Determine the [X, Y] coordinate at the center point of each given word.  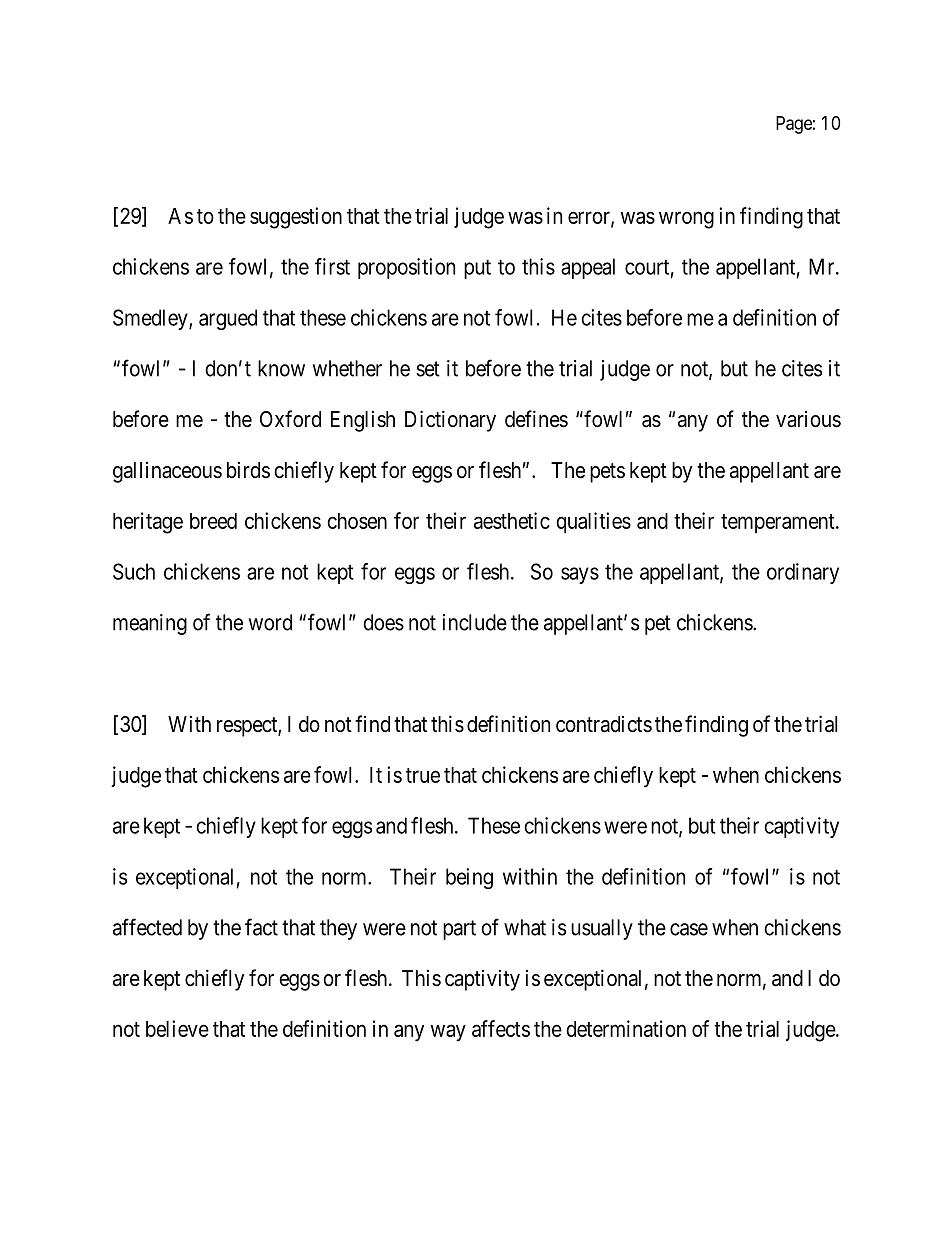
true [423, 775]
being [469, 878]
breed [213, 521]
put [477, 269]
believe [177, 1028]
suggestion [296, 218]
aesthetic [512, 520]
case [689, 929]
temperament [779, 523]
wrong [686, 220]
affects [501, 1028]
